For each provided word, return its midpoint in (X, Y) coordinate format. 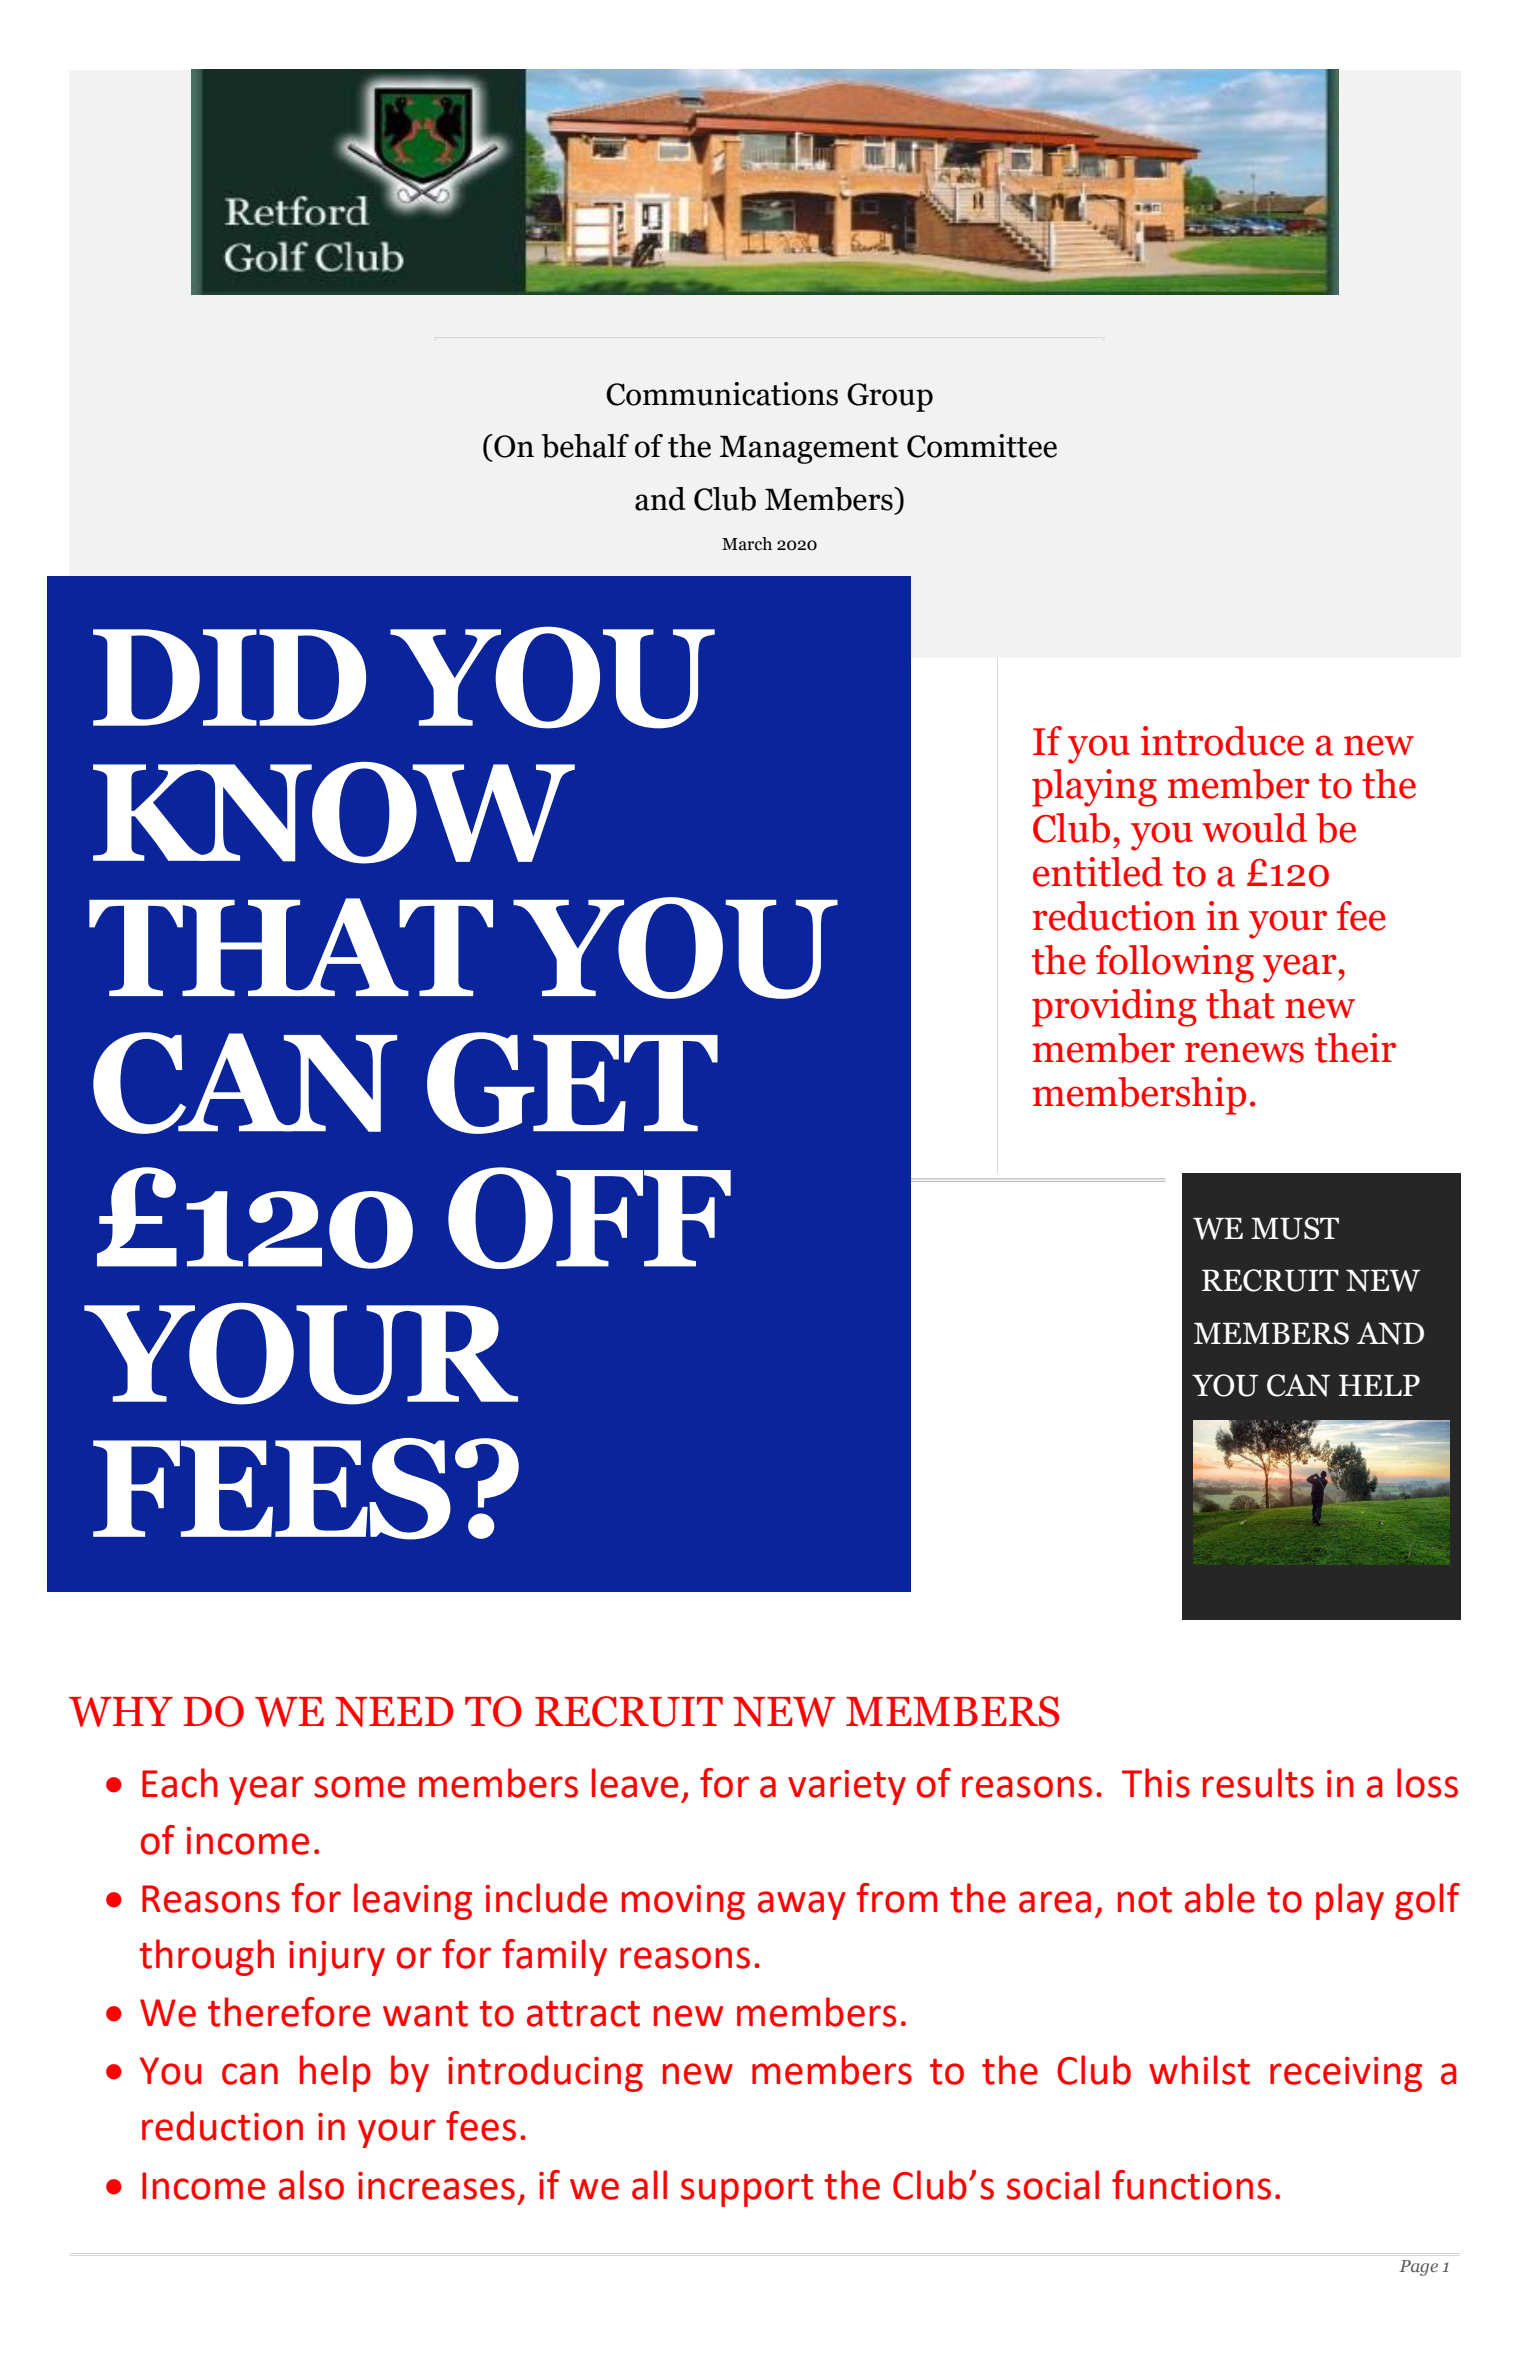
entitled (1098, 872)
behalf (585, 446)
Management (809, 449)
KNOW (334, 813)
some (359, 1787)
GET (572, 1083)
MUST (1295, 1228)
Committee (982, 446)
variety (847, 1787)
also (311, 2185)
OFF (589, 1218)
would (1254, 828)
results (1258, 1783)
